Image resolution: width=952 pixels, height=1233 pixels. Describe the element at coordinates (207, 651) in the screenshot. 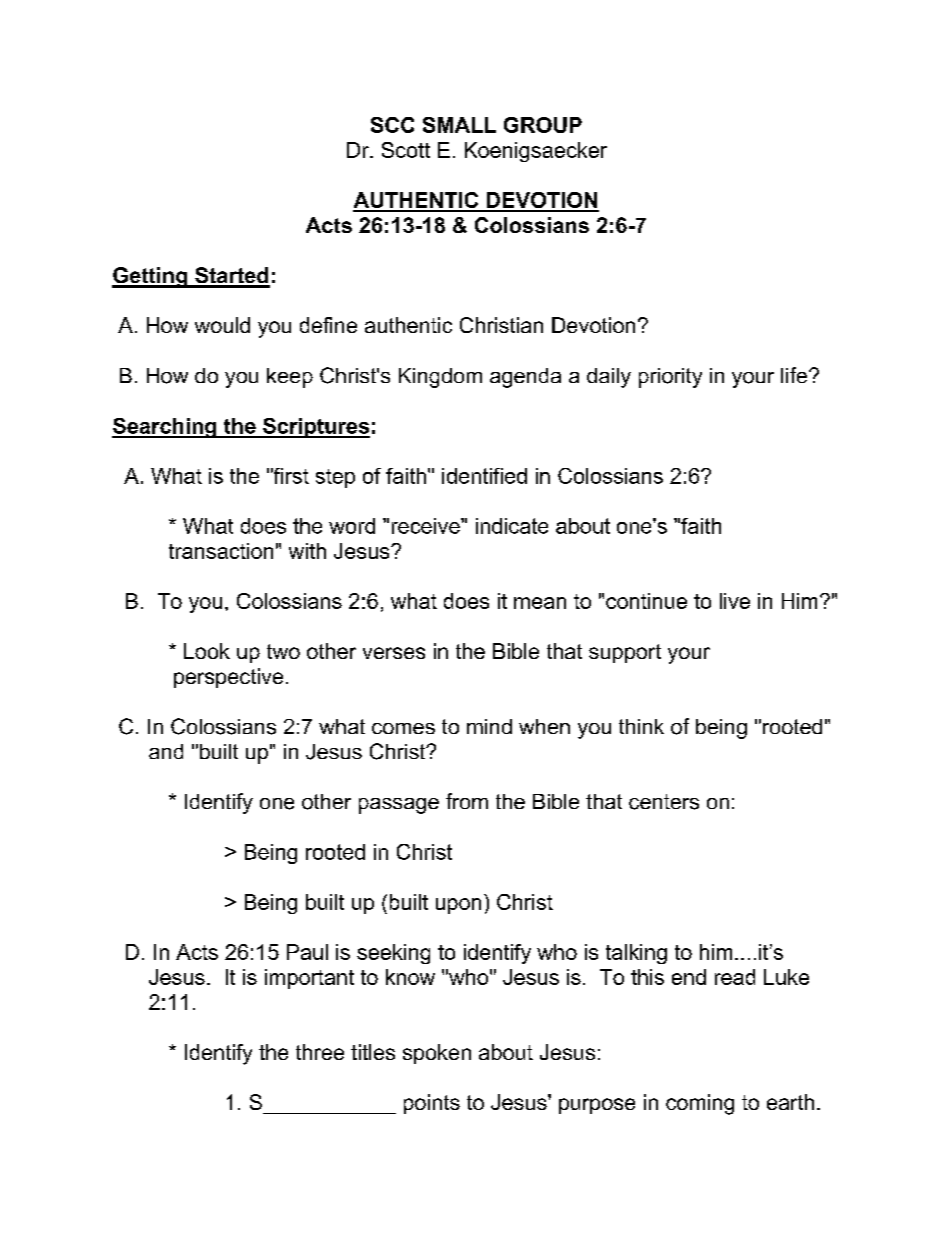

I see `Look` at that location.
